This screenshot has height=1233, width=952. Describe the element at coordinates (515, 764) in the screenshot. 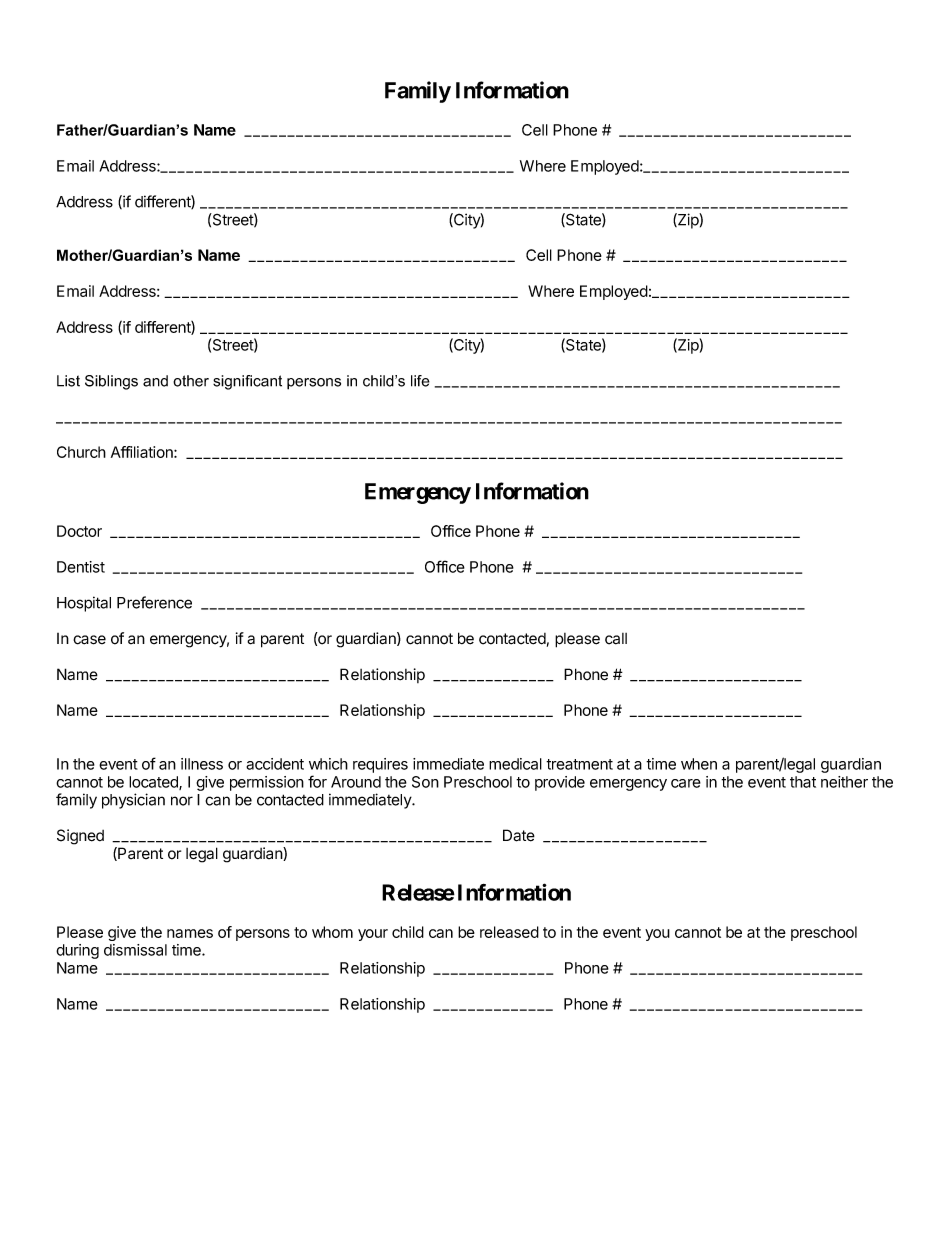

I see `medical` at that location.
